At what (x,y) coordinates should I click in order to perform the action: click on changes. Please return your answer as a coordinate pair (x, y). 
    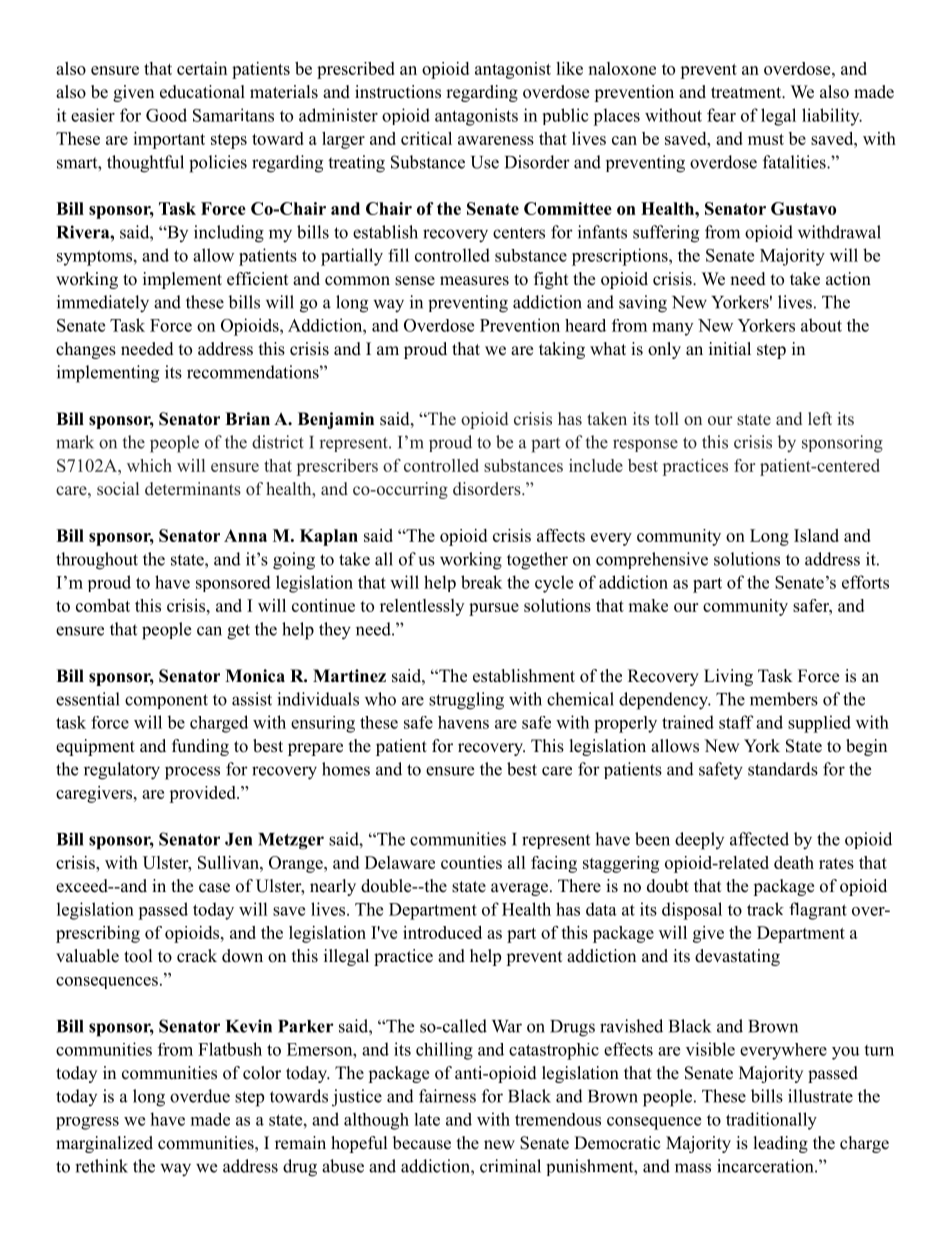
    Looking at the image, I should click on (86, 350).
